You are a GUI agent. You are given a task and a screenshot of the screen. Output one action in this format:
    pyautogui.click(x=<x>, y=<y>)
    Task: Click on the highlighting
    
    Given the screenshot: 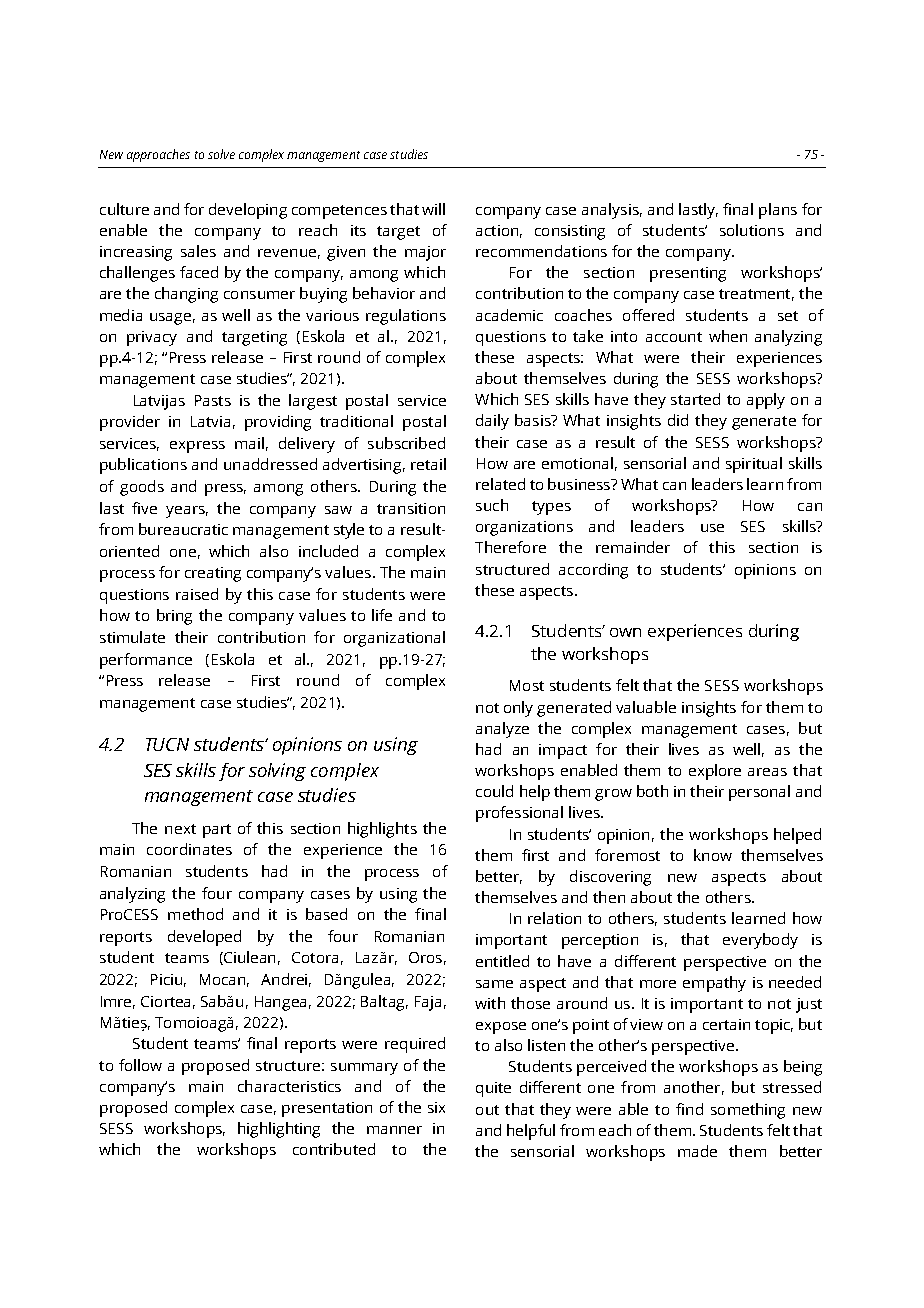 What is the action you would take?
    pyautogui.click(x=279, y=1130)
